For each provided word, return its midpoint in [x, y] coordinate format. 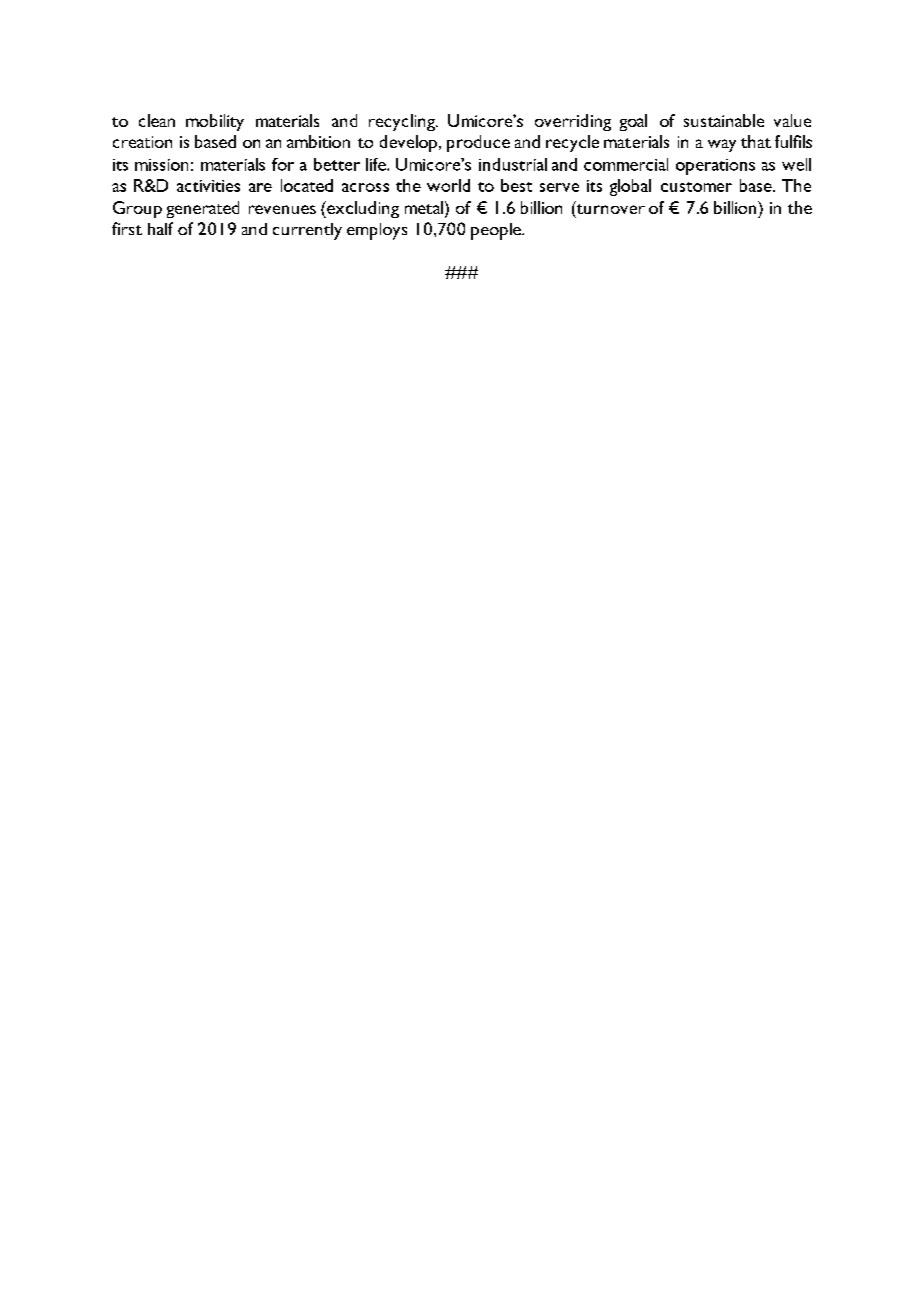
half [160, 228]
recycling [403, 122]
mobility [215, 122]
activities [208, 186]
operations [715, 167]
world [448, 185]
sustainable [724, 120]
